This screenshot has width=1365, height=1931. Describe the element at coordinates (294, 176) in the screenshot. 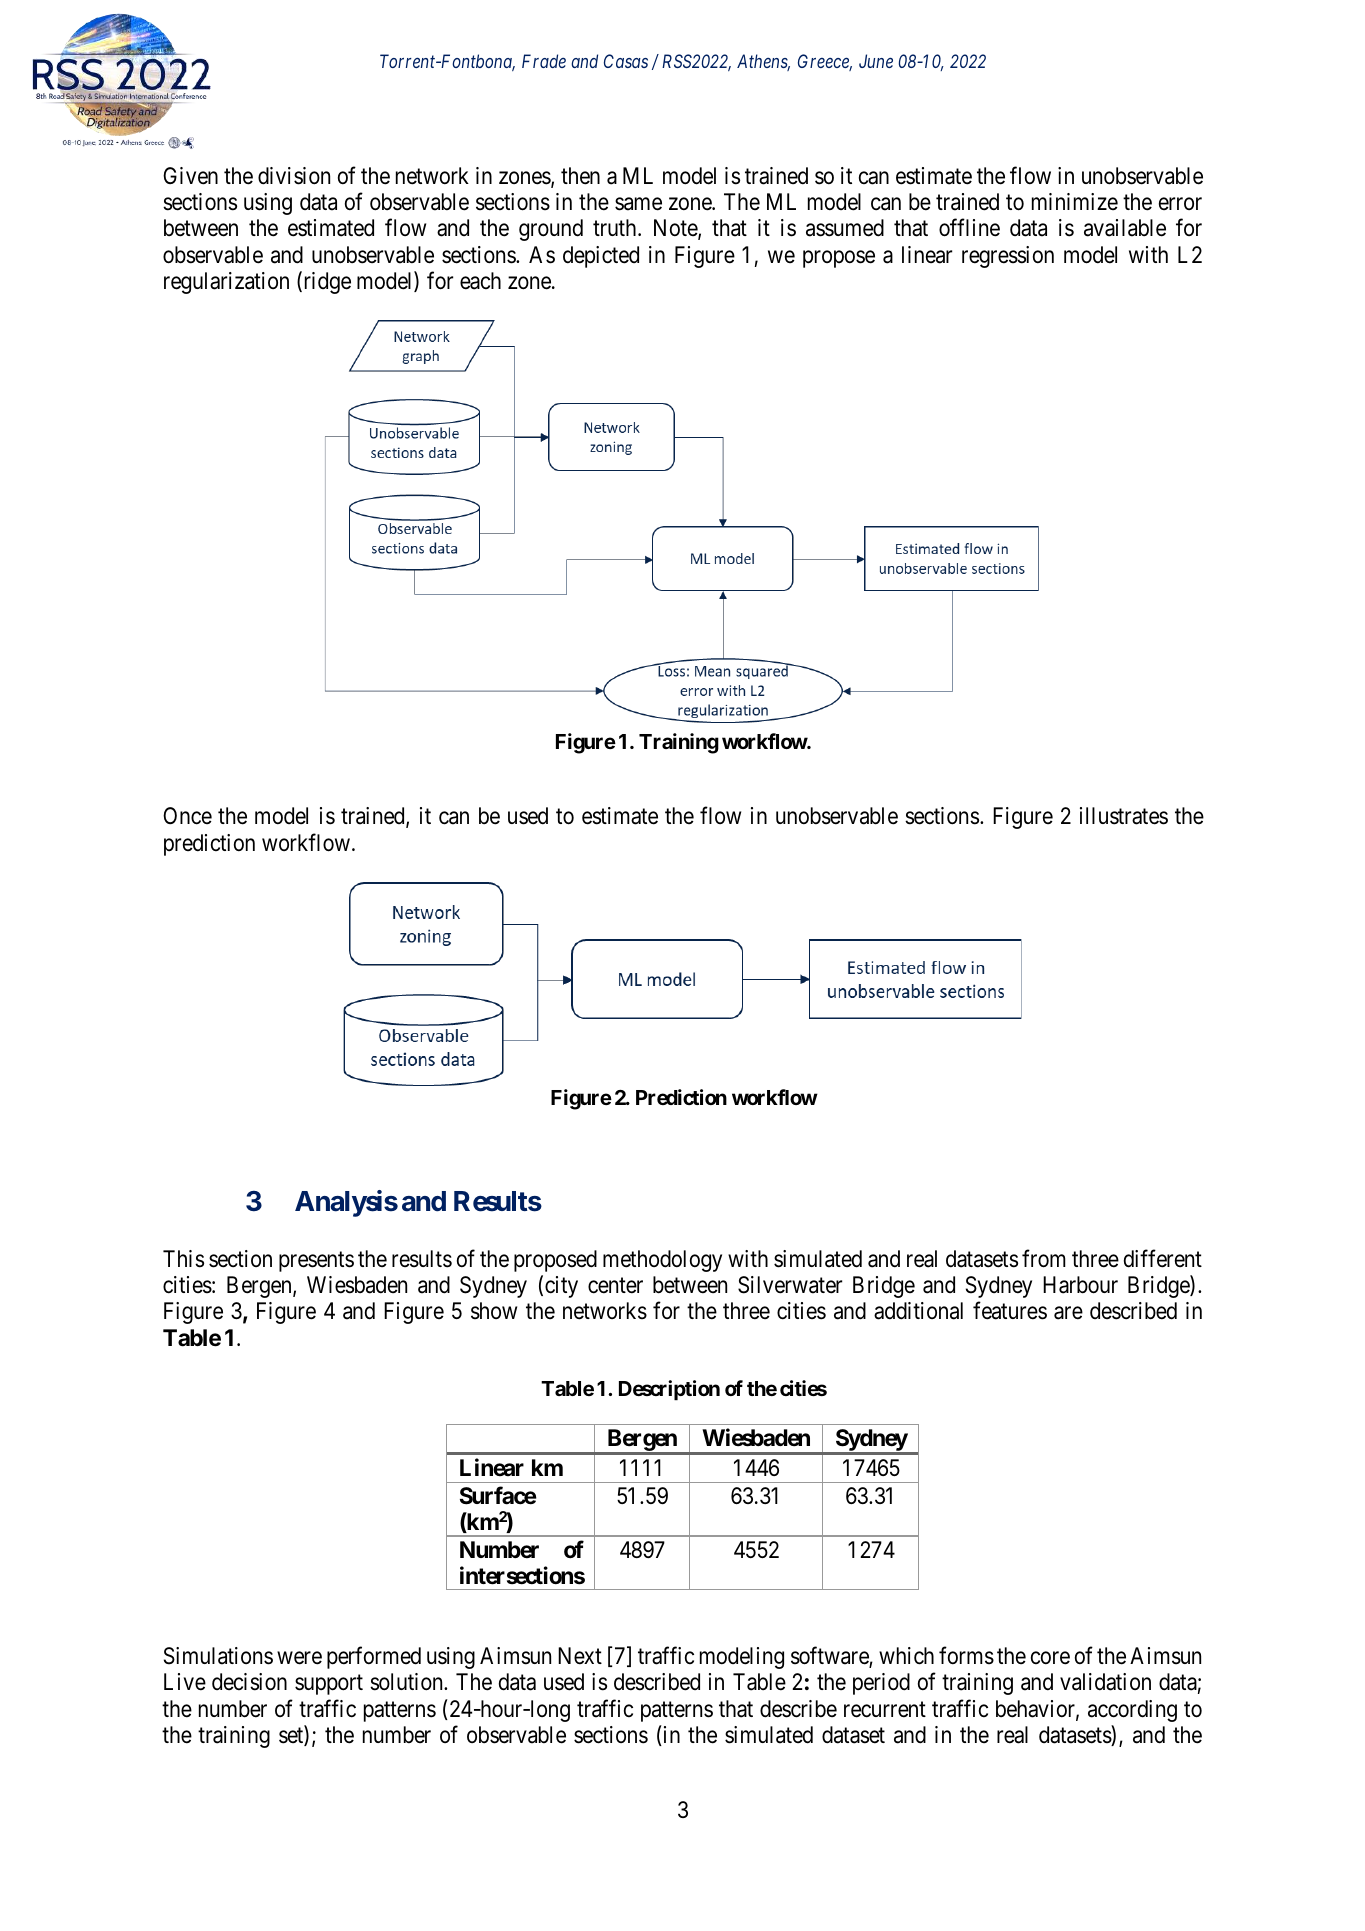

I see `division` at that location.
